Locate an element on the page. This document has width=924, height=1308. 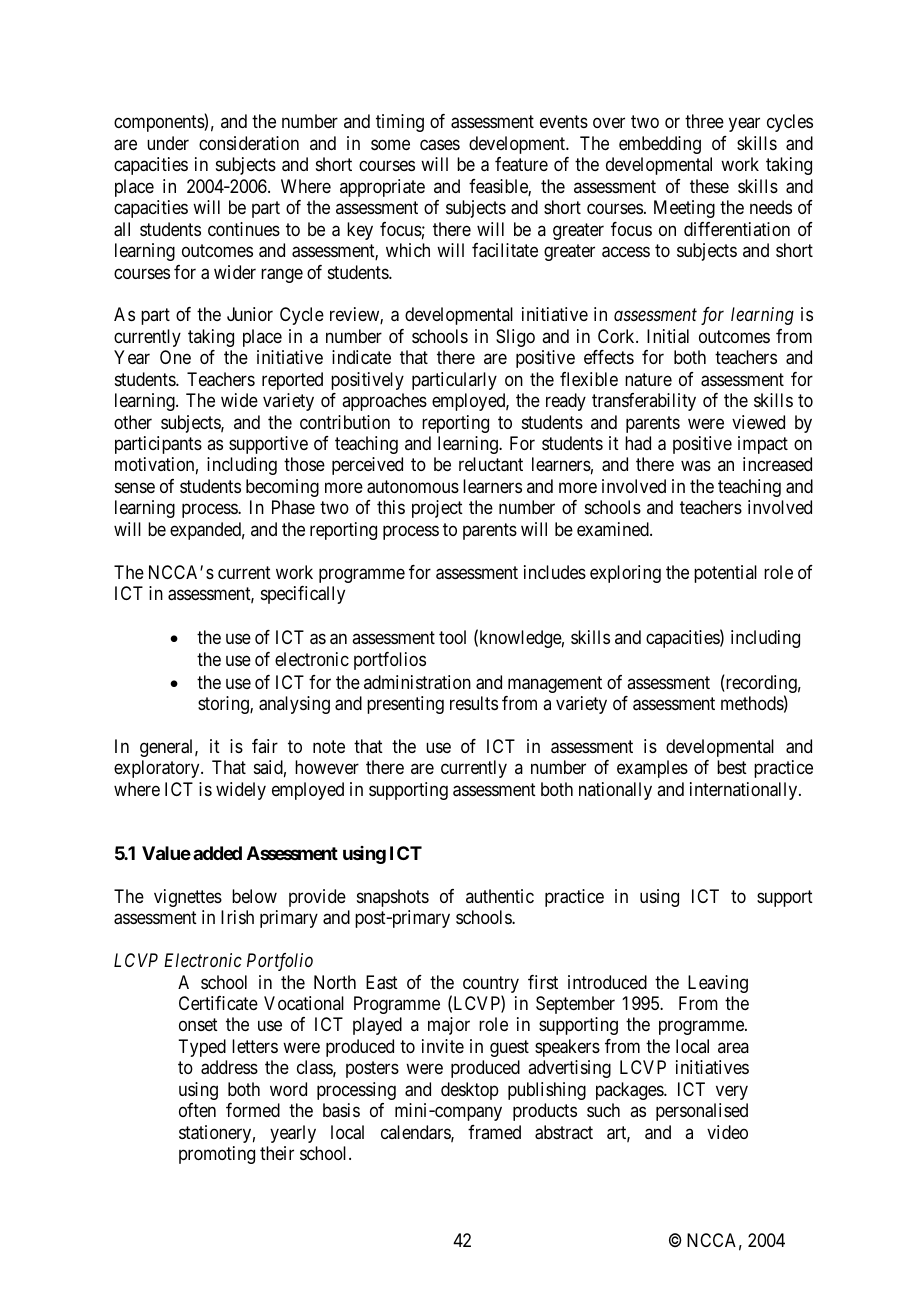
tool is located at coordinates (452, 637).
